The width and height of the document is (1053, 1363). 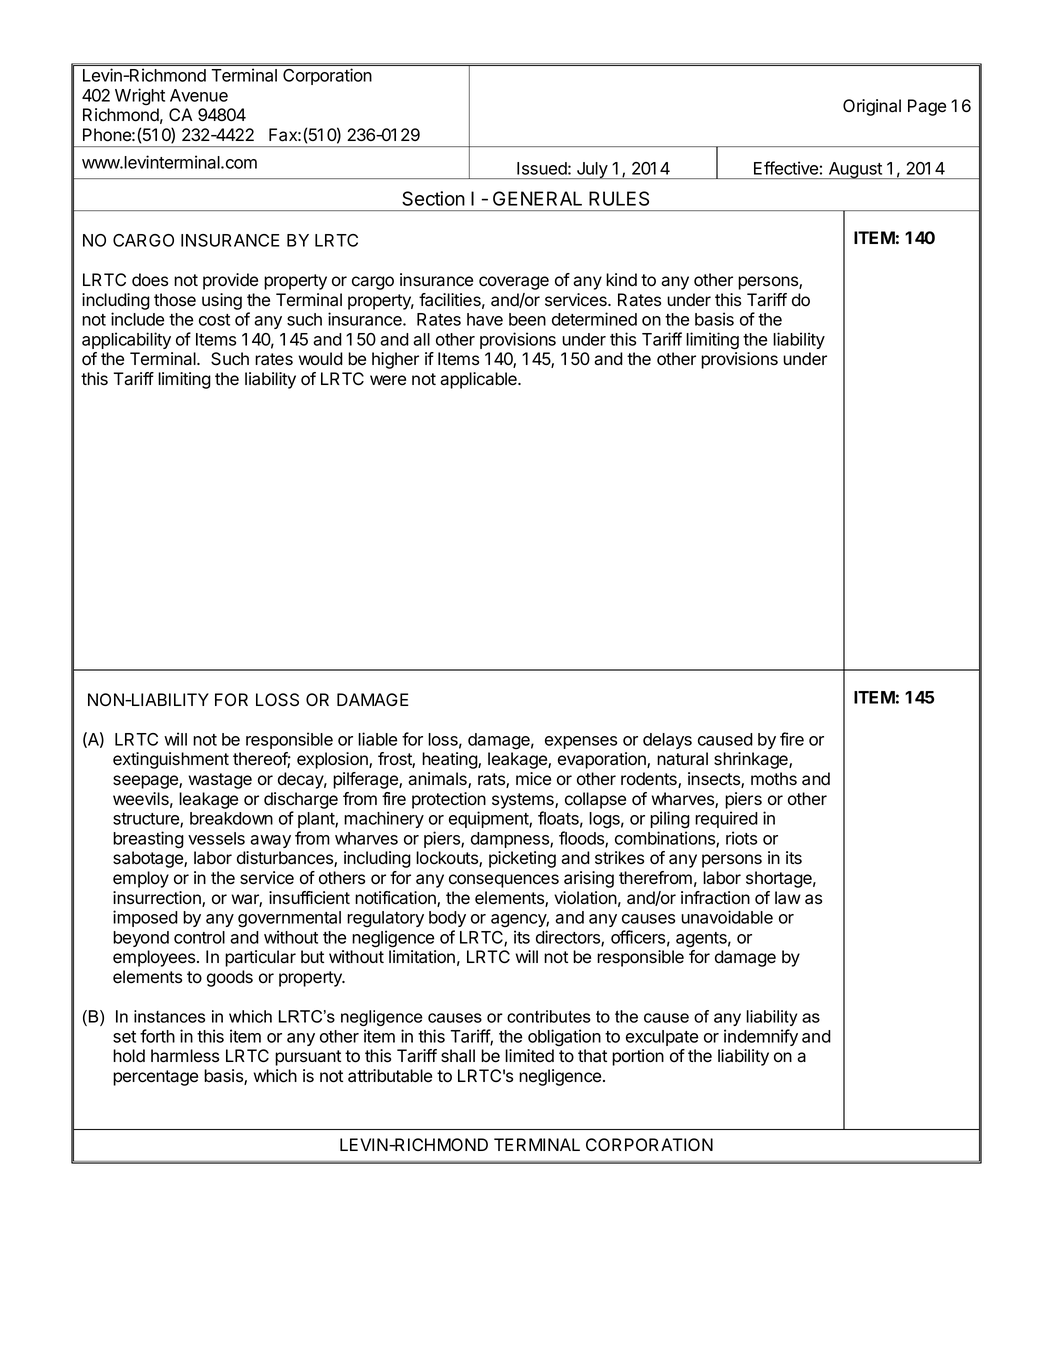 What do you see at coordinates (231, 818) in the document?
I see `breakdown` at bounding box center [231, 818].
